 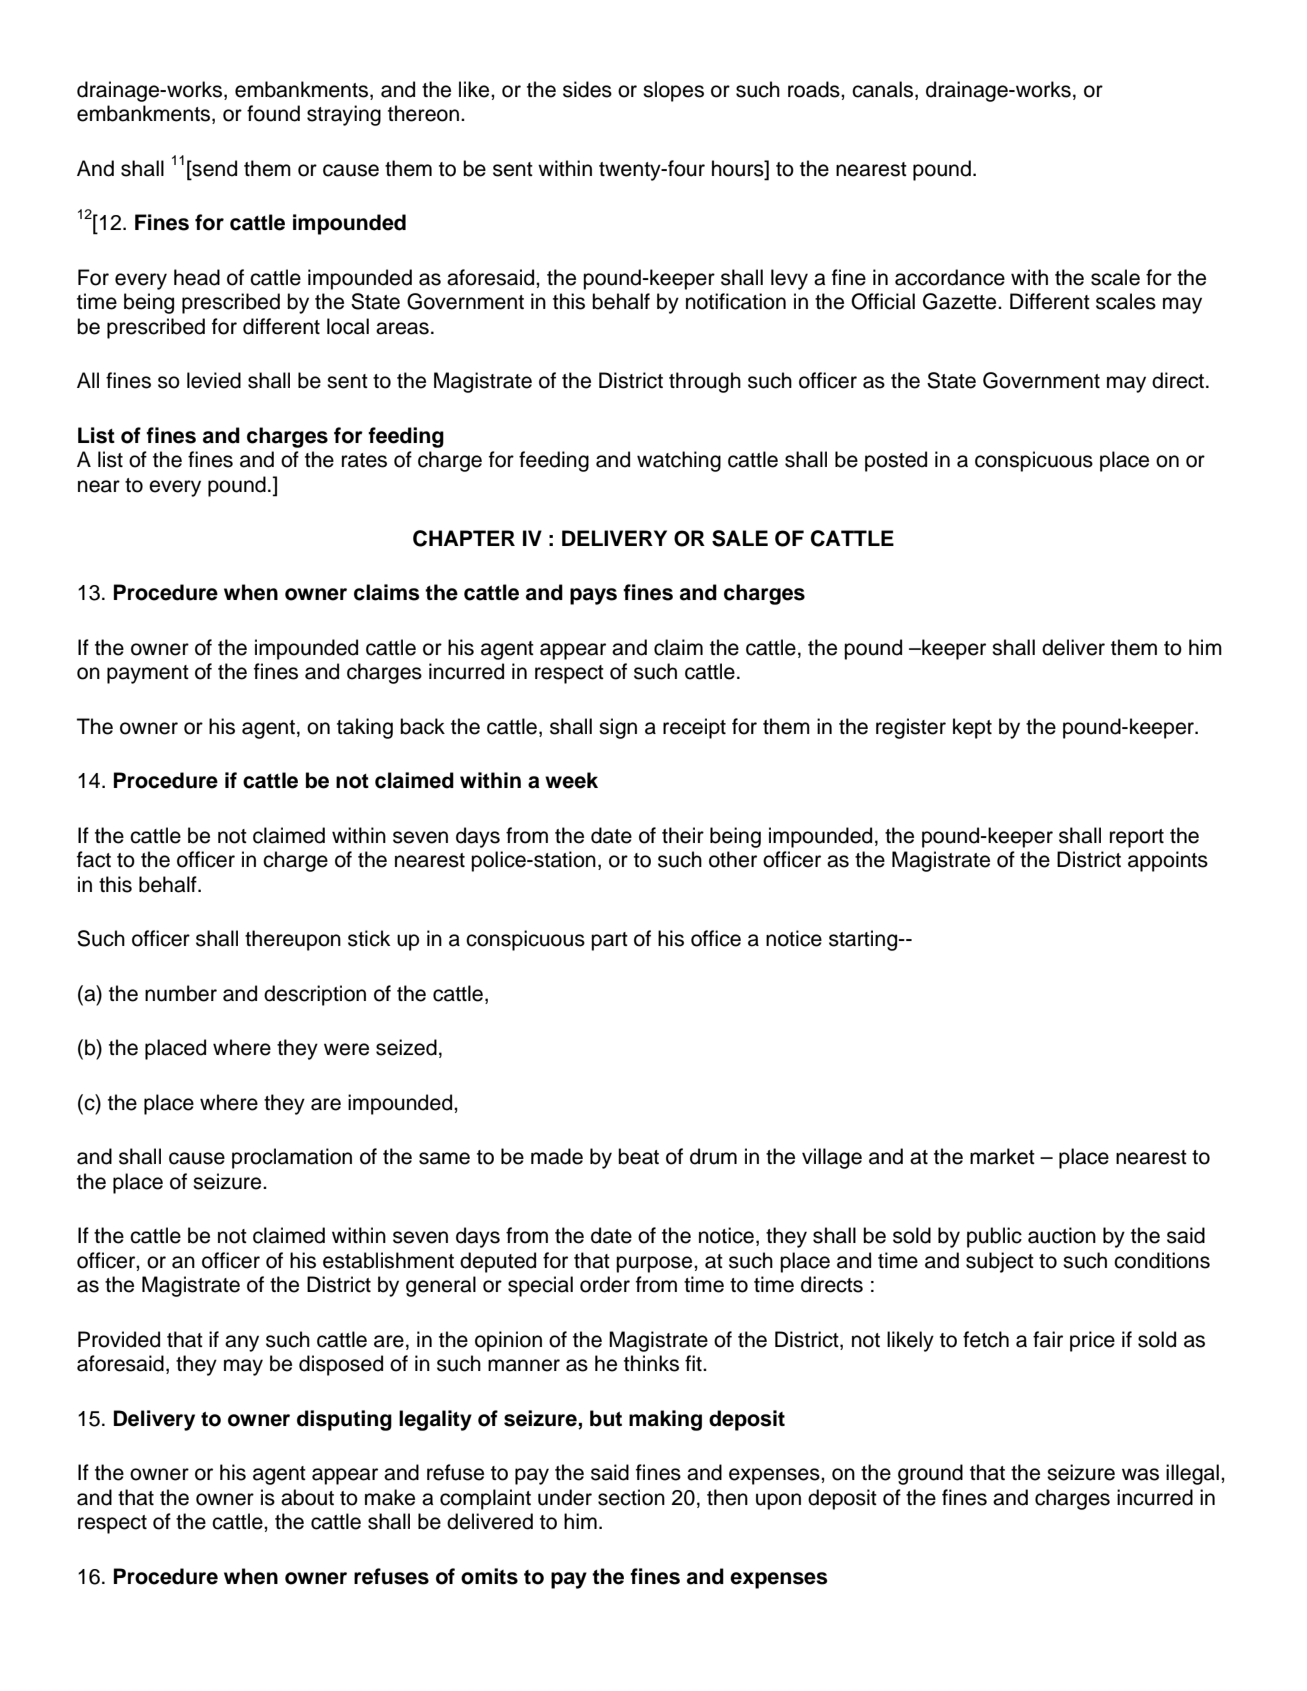 What do you see at coordinates (1002, 1156) in the screenshot?
I see `market` at bounding box center [1002, 1156].
